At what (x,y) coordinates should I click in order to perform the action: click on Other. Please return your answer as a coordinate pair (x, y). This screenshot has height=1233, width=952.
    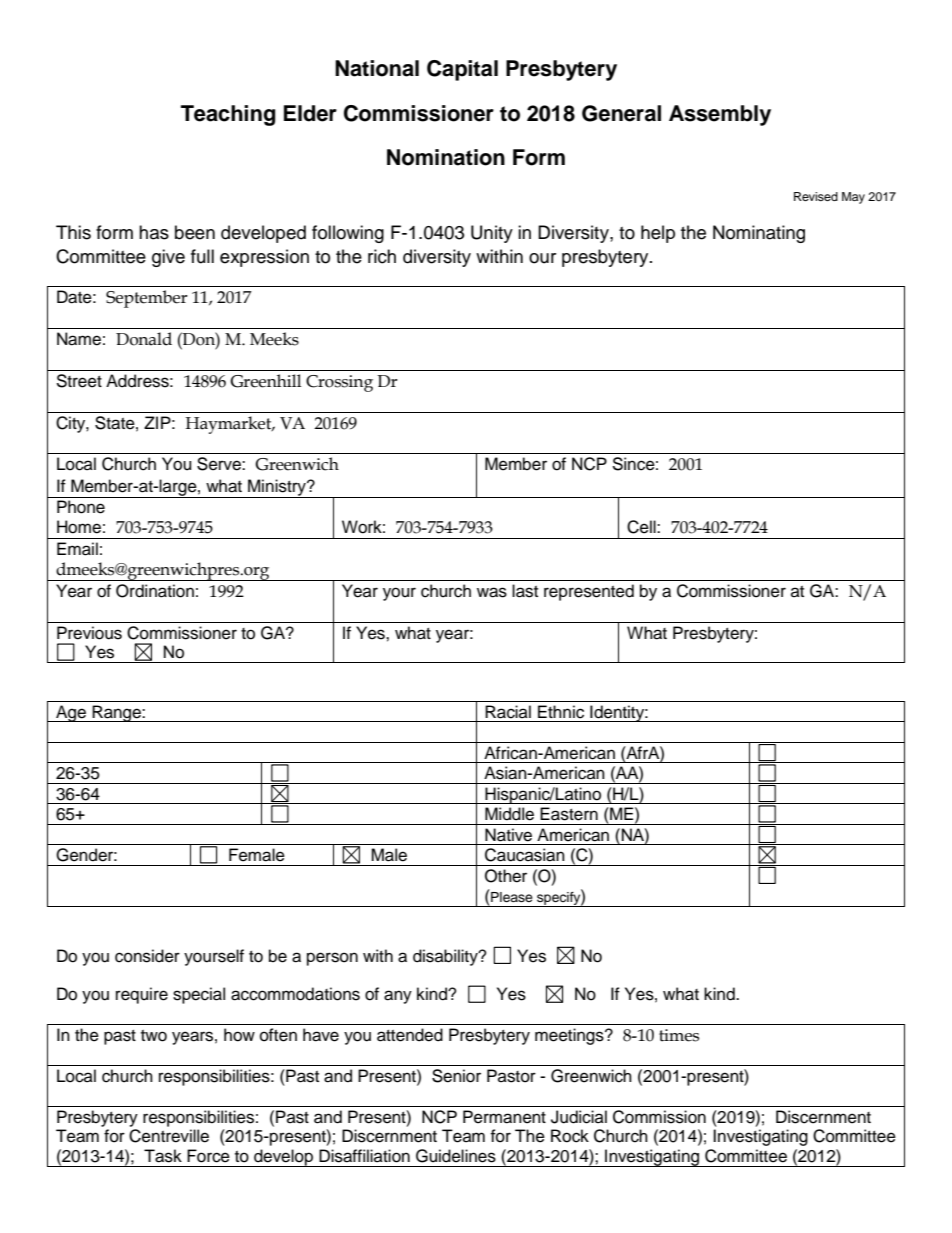
    Looking at the image, I should click on (506, 876).
